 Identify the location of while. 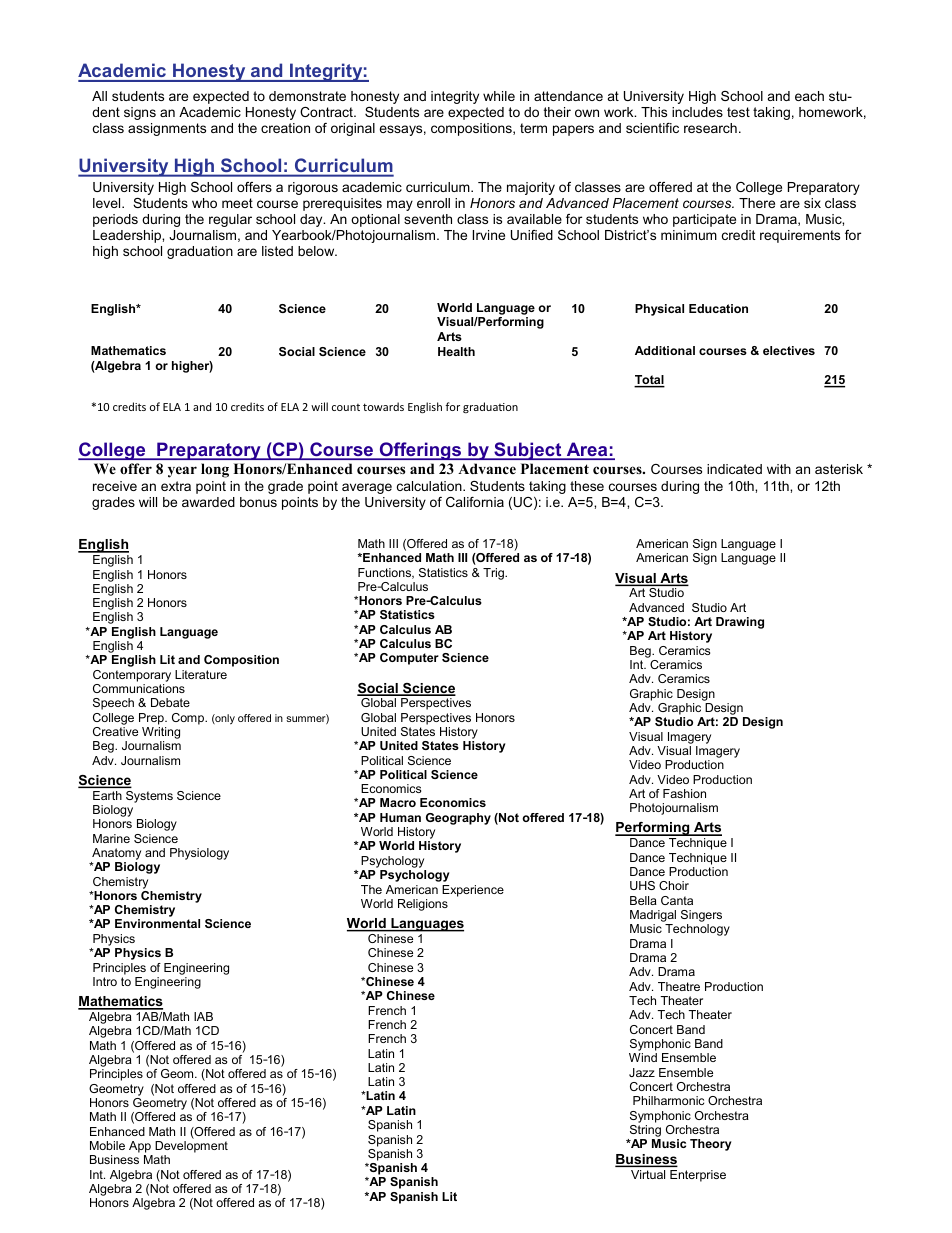
(499, 96).
